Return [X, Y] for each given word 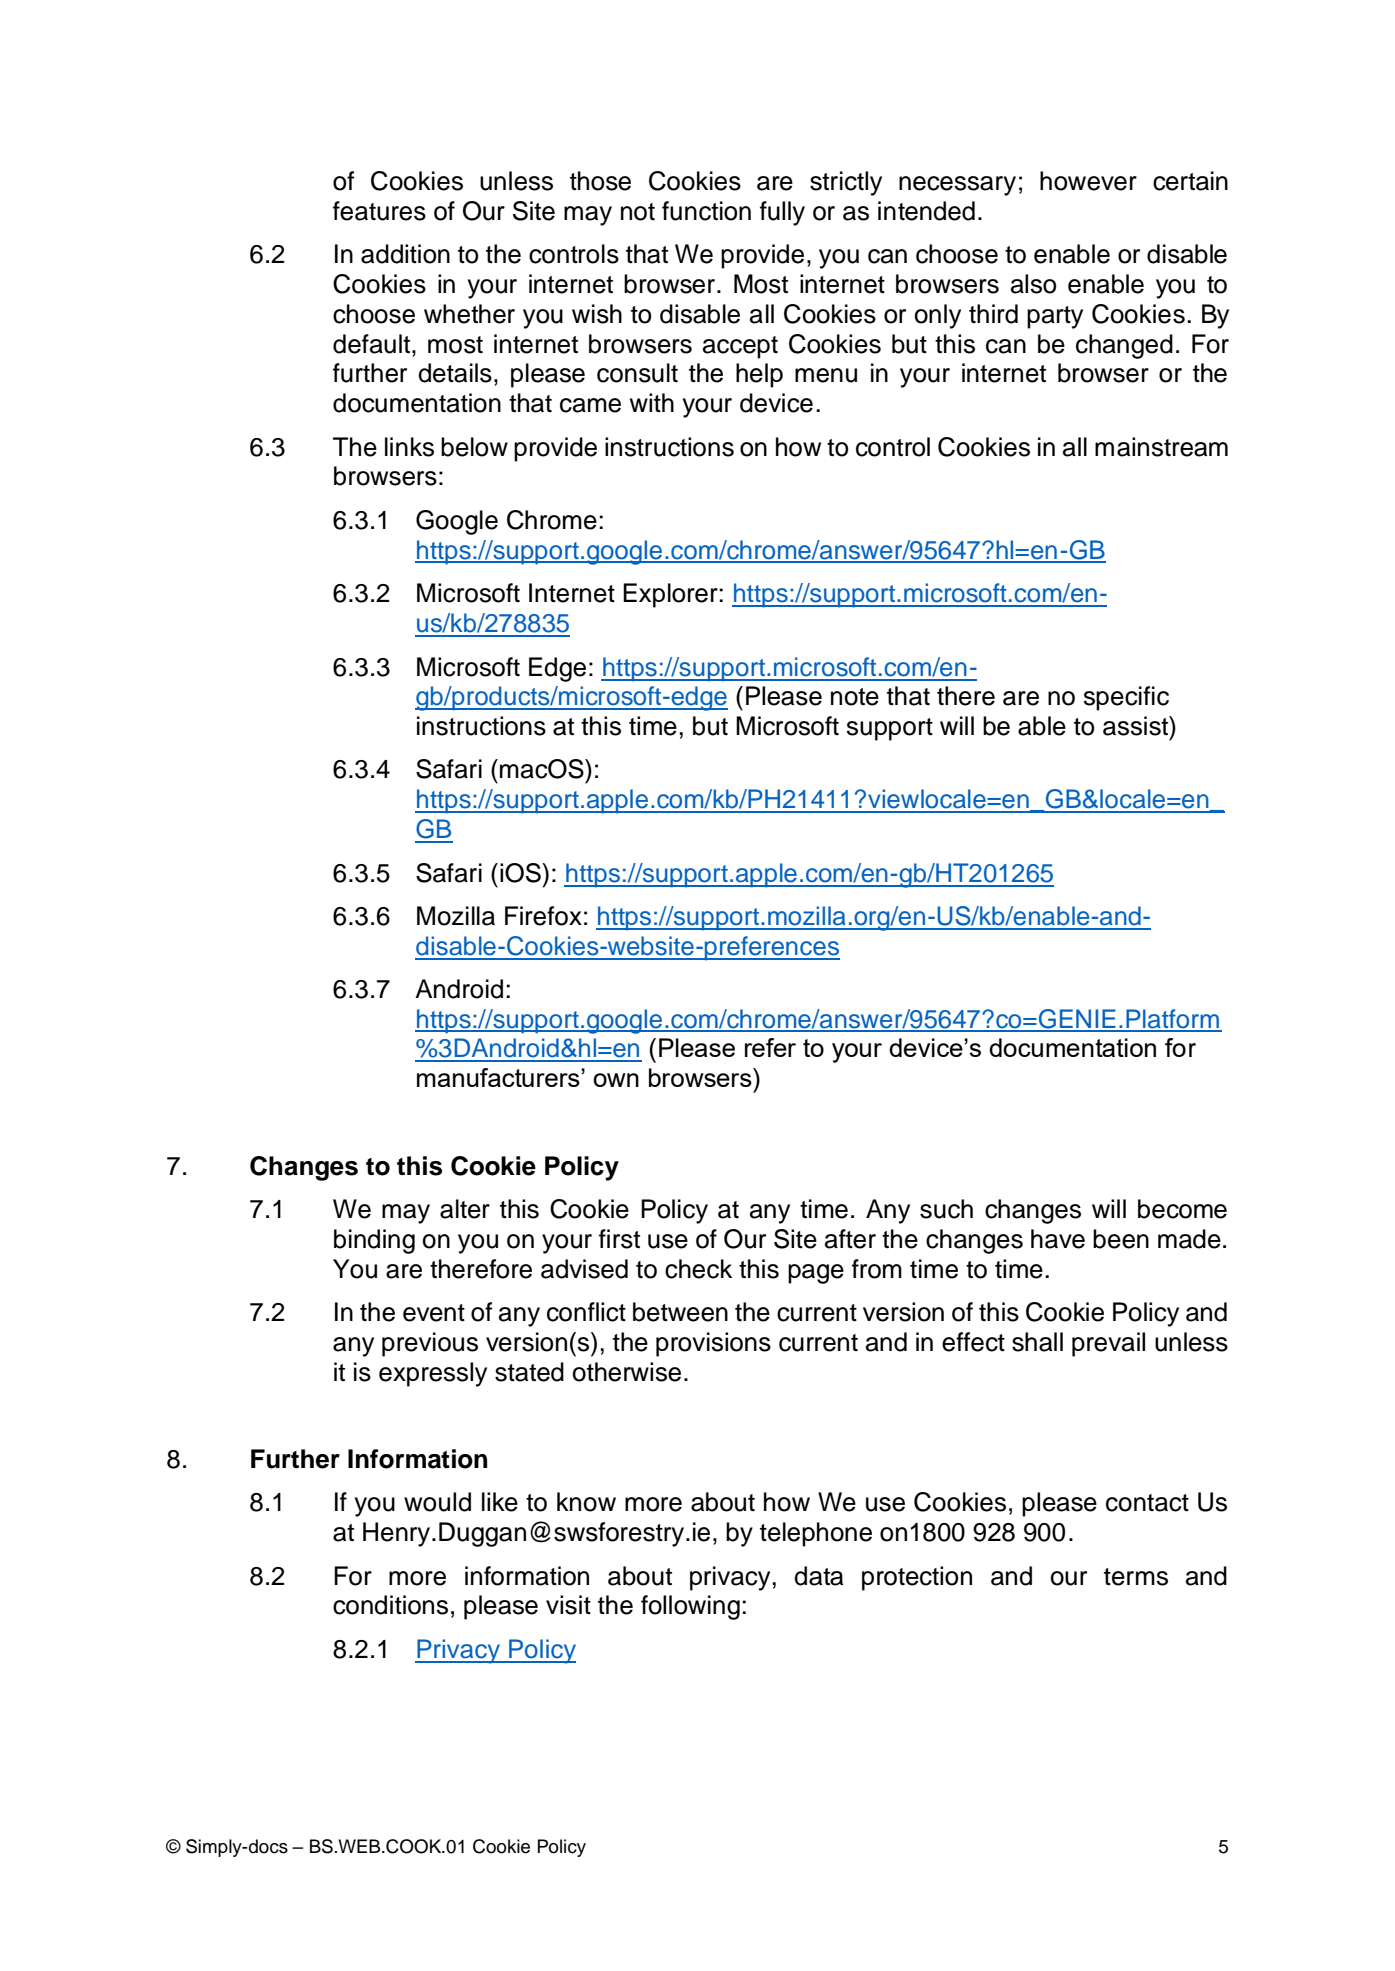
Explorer [671, 595]
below [474, 447]
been [1121, 1239]
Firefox [543, 916]
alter [465, 1209]
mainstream [1161, 447]
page [816, 1274]
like [500, 1502]
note [855, 697]
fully [782, 213]
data [818, 1576]
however [1088, 181]
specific [1126, 698]
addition [405, 254]
